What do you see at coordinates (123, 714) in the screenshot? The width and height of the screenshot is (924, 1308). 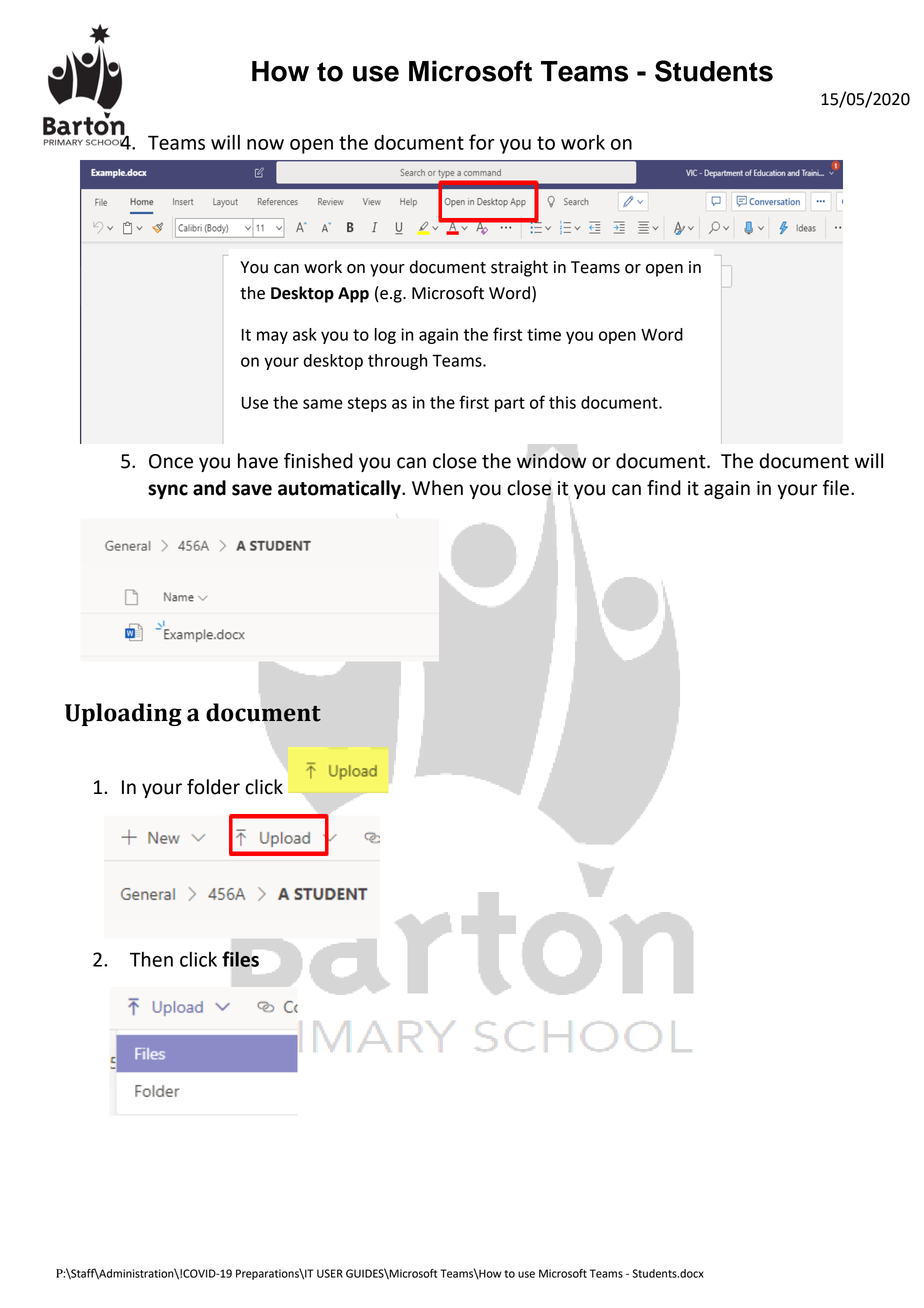 I see `Uploading` at bounding box center [123, 714].
